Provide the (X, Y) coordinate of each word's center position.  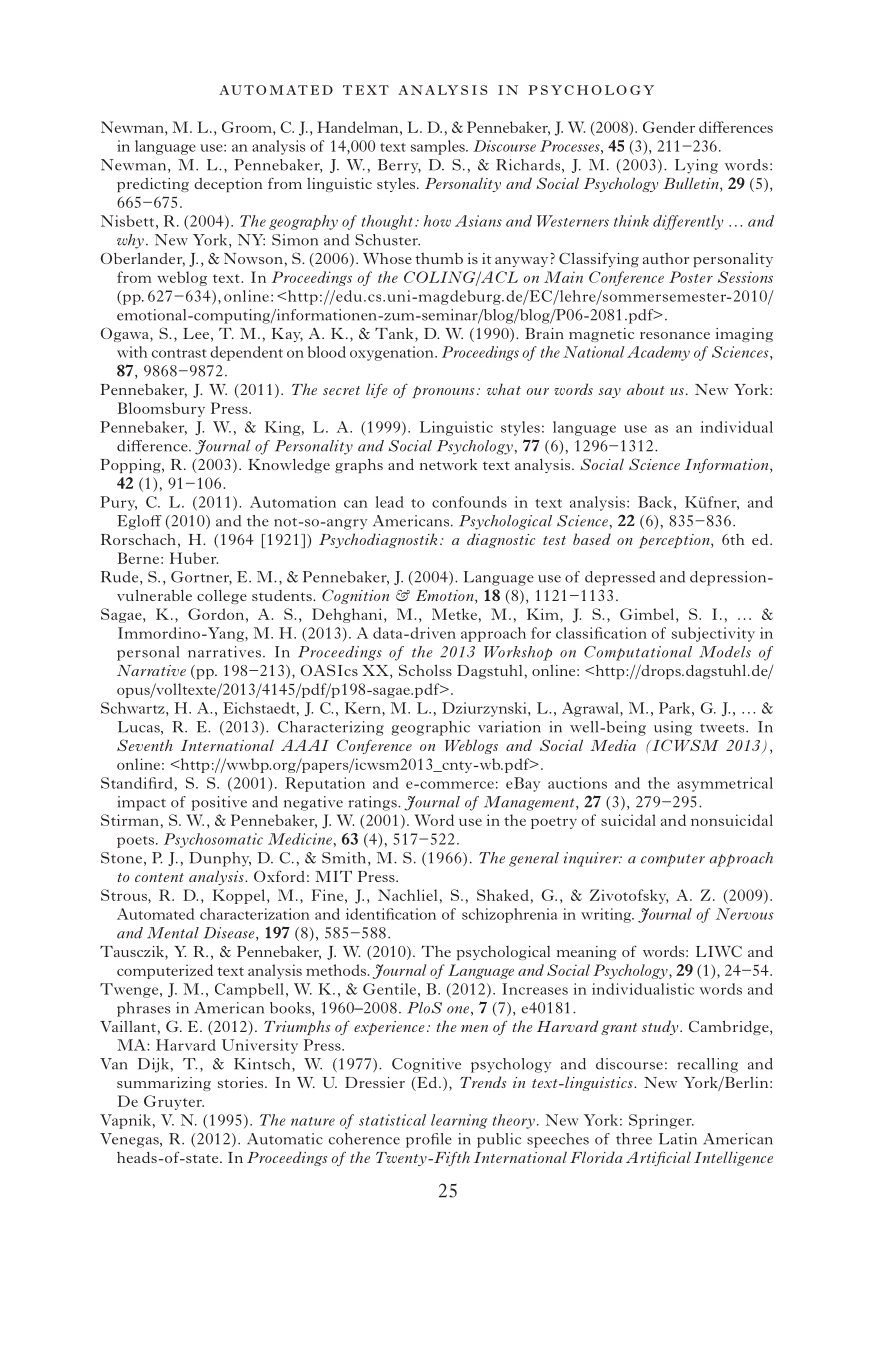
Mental (173, 933)
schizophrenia (509, 915)
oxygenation (393, 353)
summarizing (164, 1084)
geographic (430, 728)
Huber (194, 558)
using (673, 728)
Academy (658, 353)
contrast (179, 353)
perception (675, 541)
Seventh (145, 745)
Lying (696, 166)
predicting (153, 185)
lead (390, 502)
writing (607, 915)
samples (439, 147)
